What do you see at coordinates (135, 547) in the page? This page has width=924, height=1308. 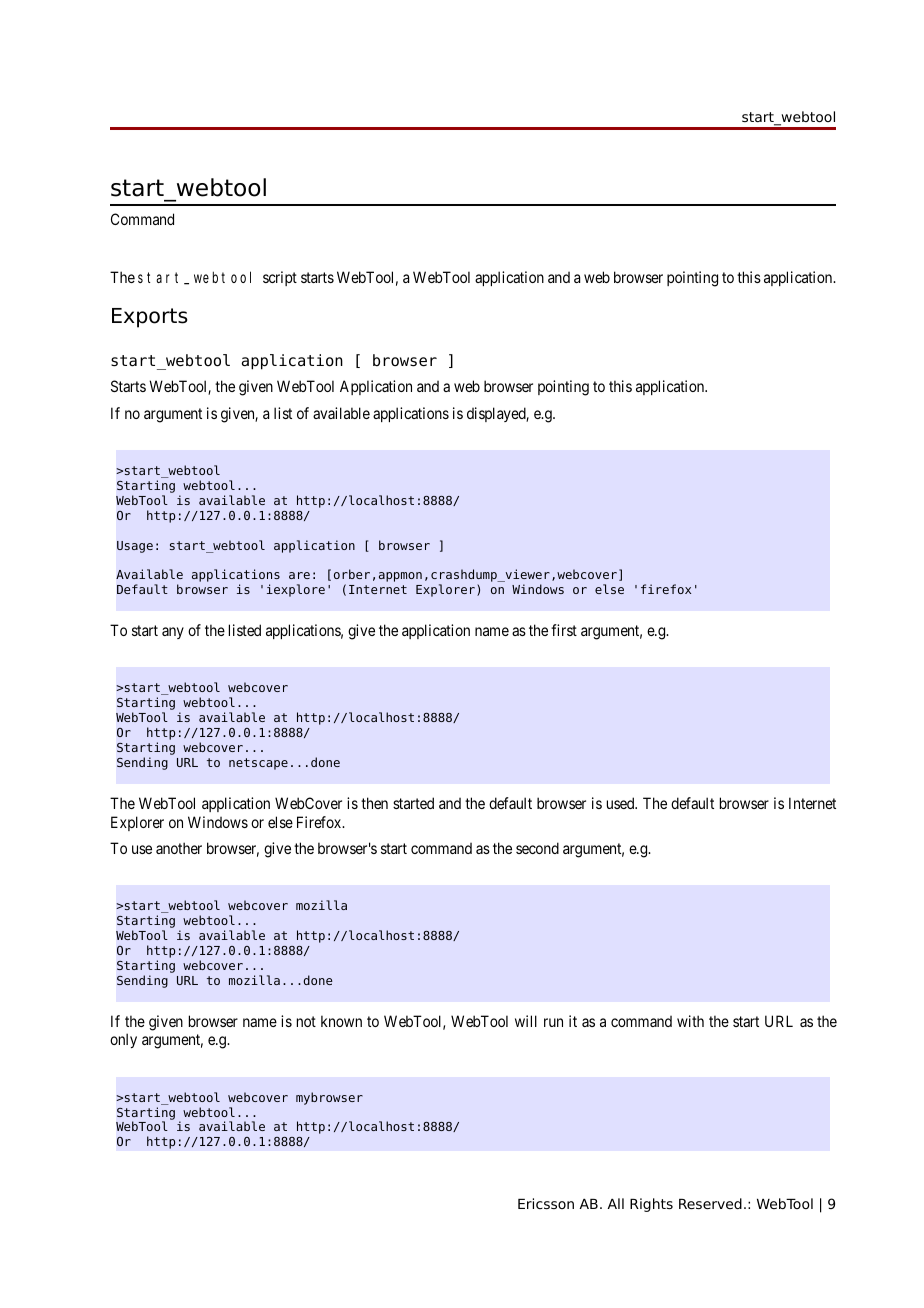 I see `Usage` at bounding box center [135, 547].
